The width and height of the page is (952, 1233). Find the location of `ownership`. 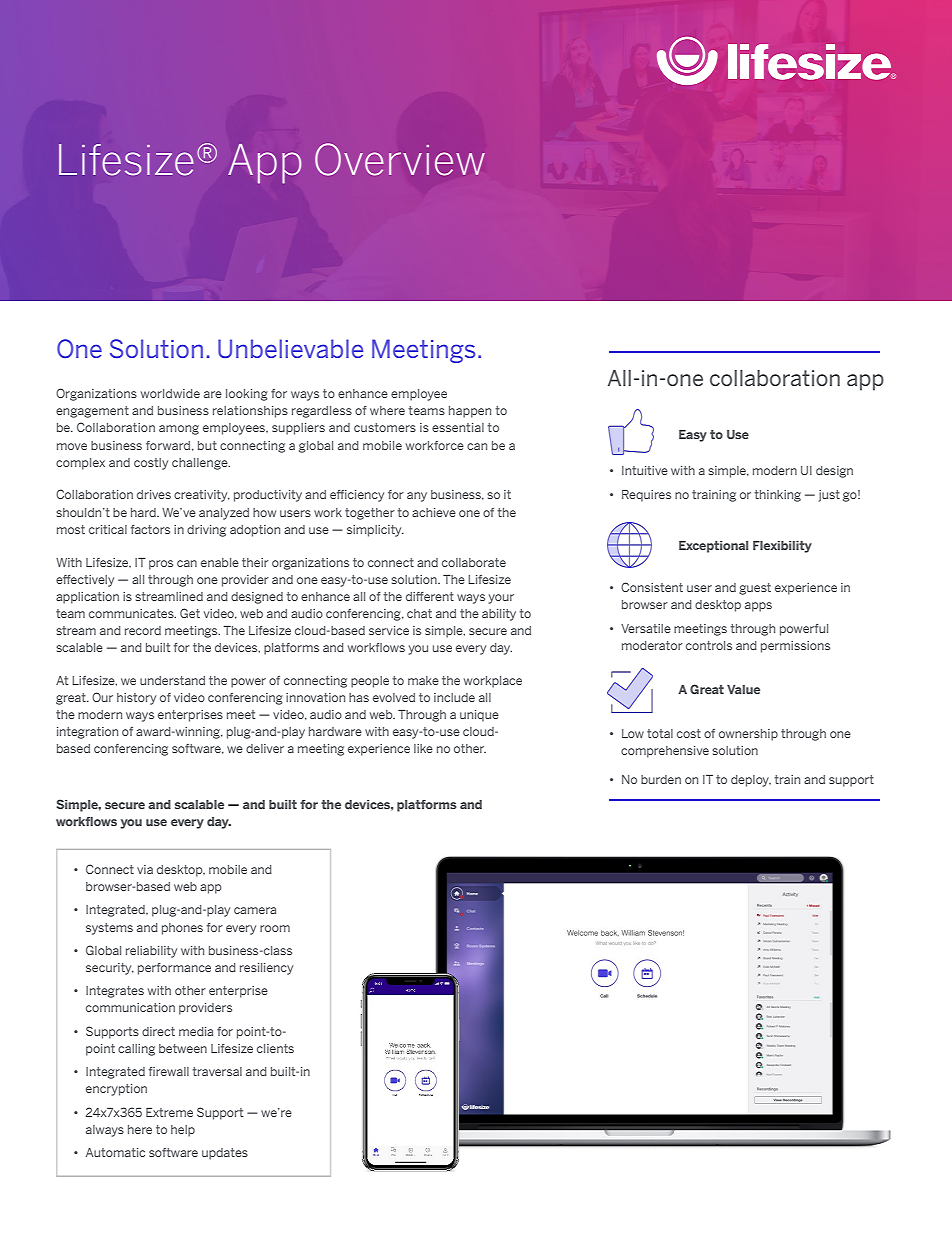

ownership is located at coordinates (748, 735).
